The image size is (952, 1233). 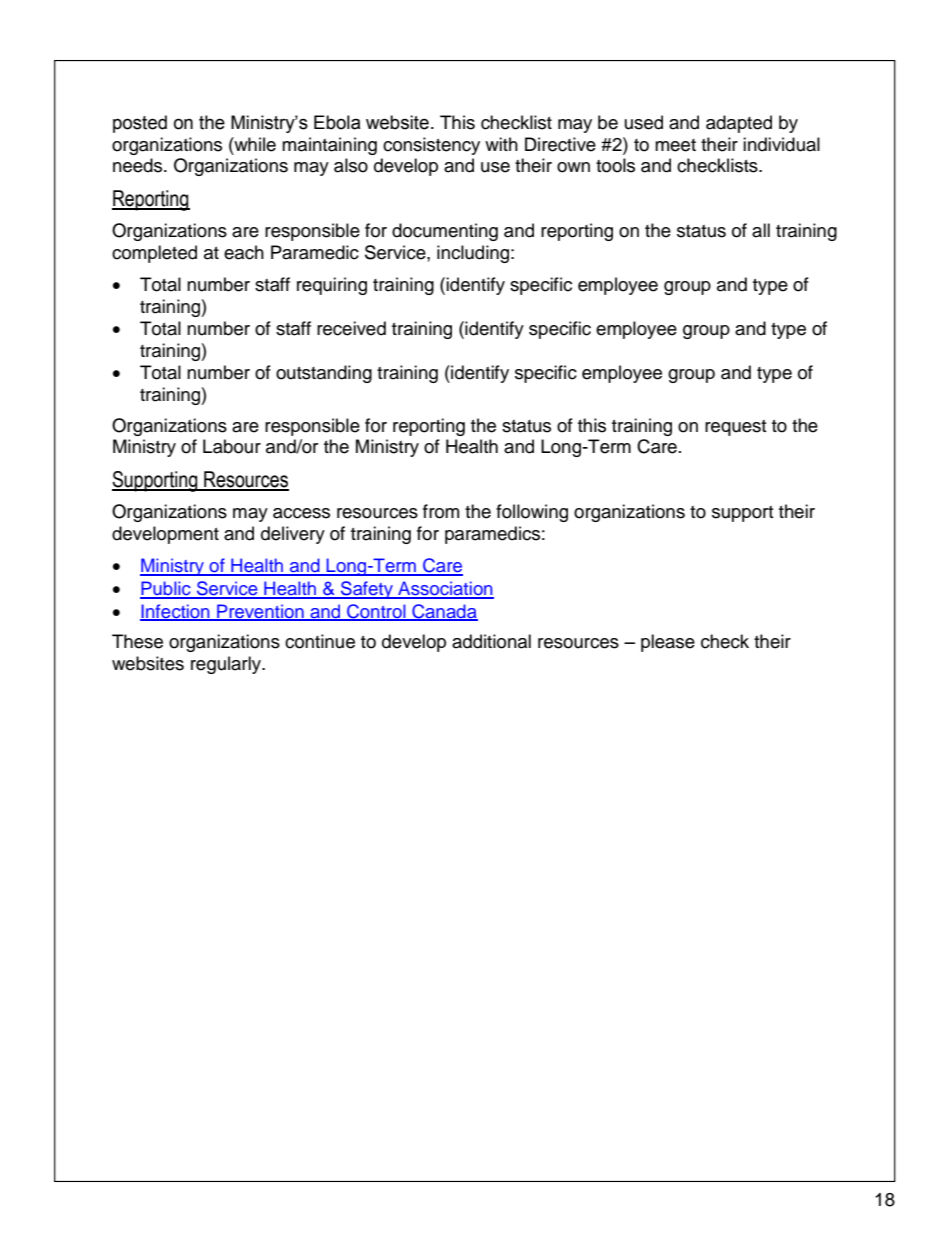 What do you see at coordinates (491, 641) in the page?
I see `additional` at bounding box center [491, 641].
